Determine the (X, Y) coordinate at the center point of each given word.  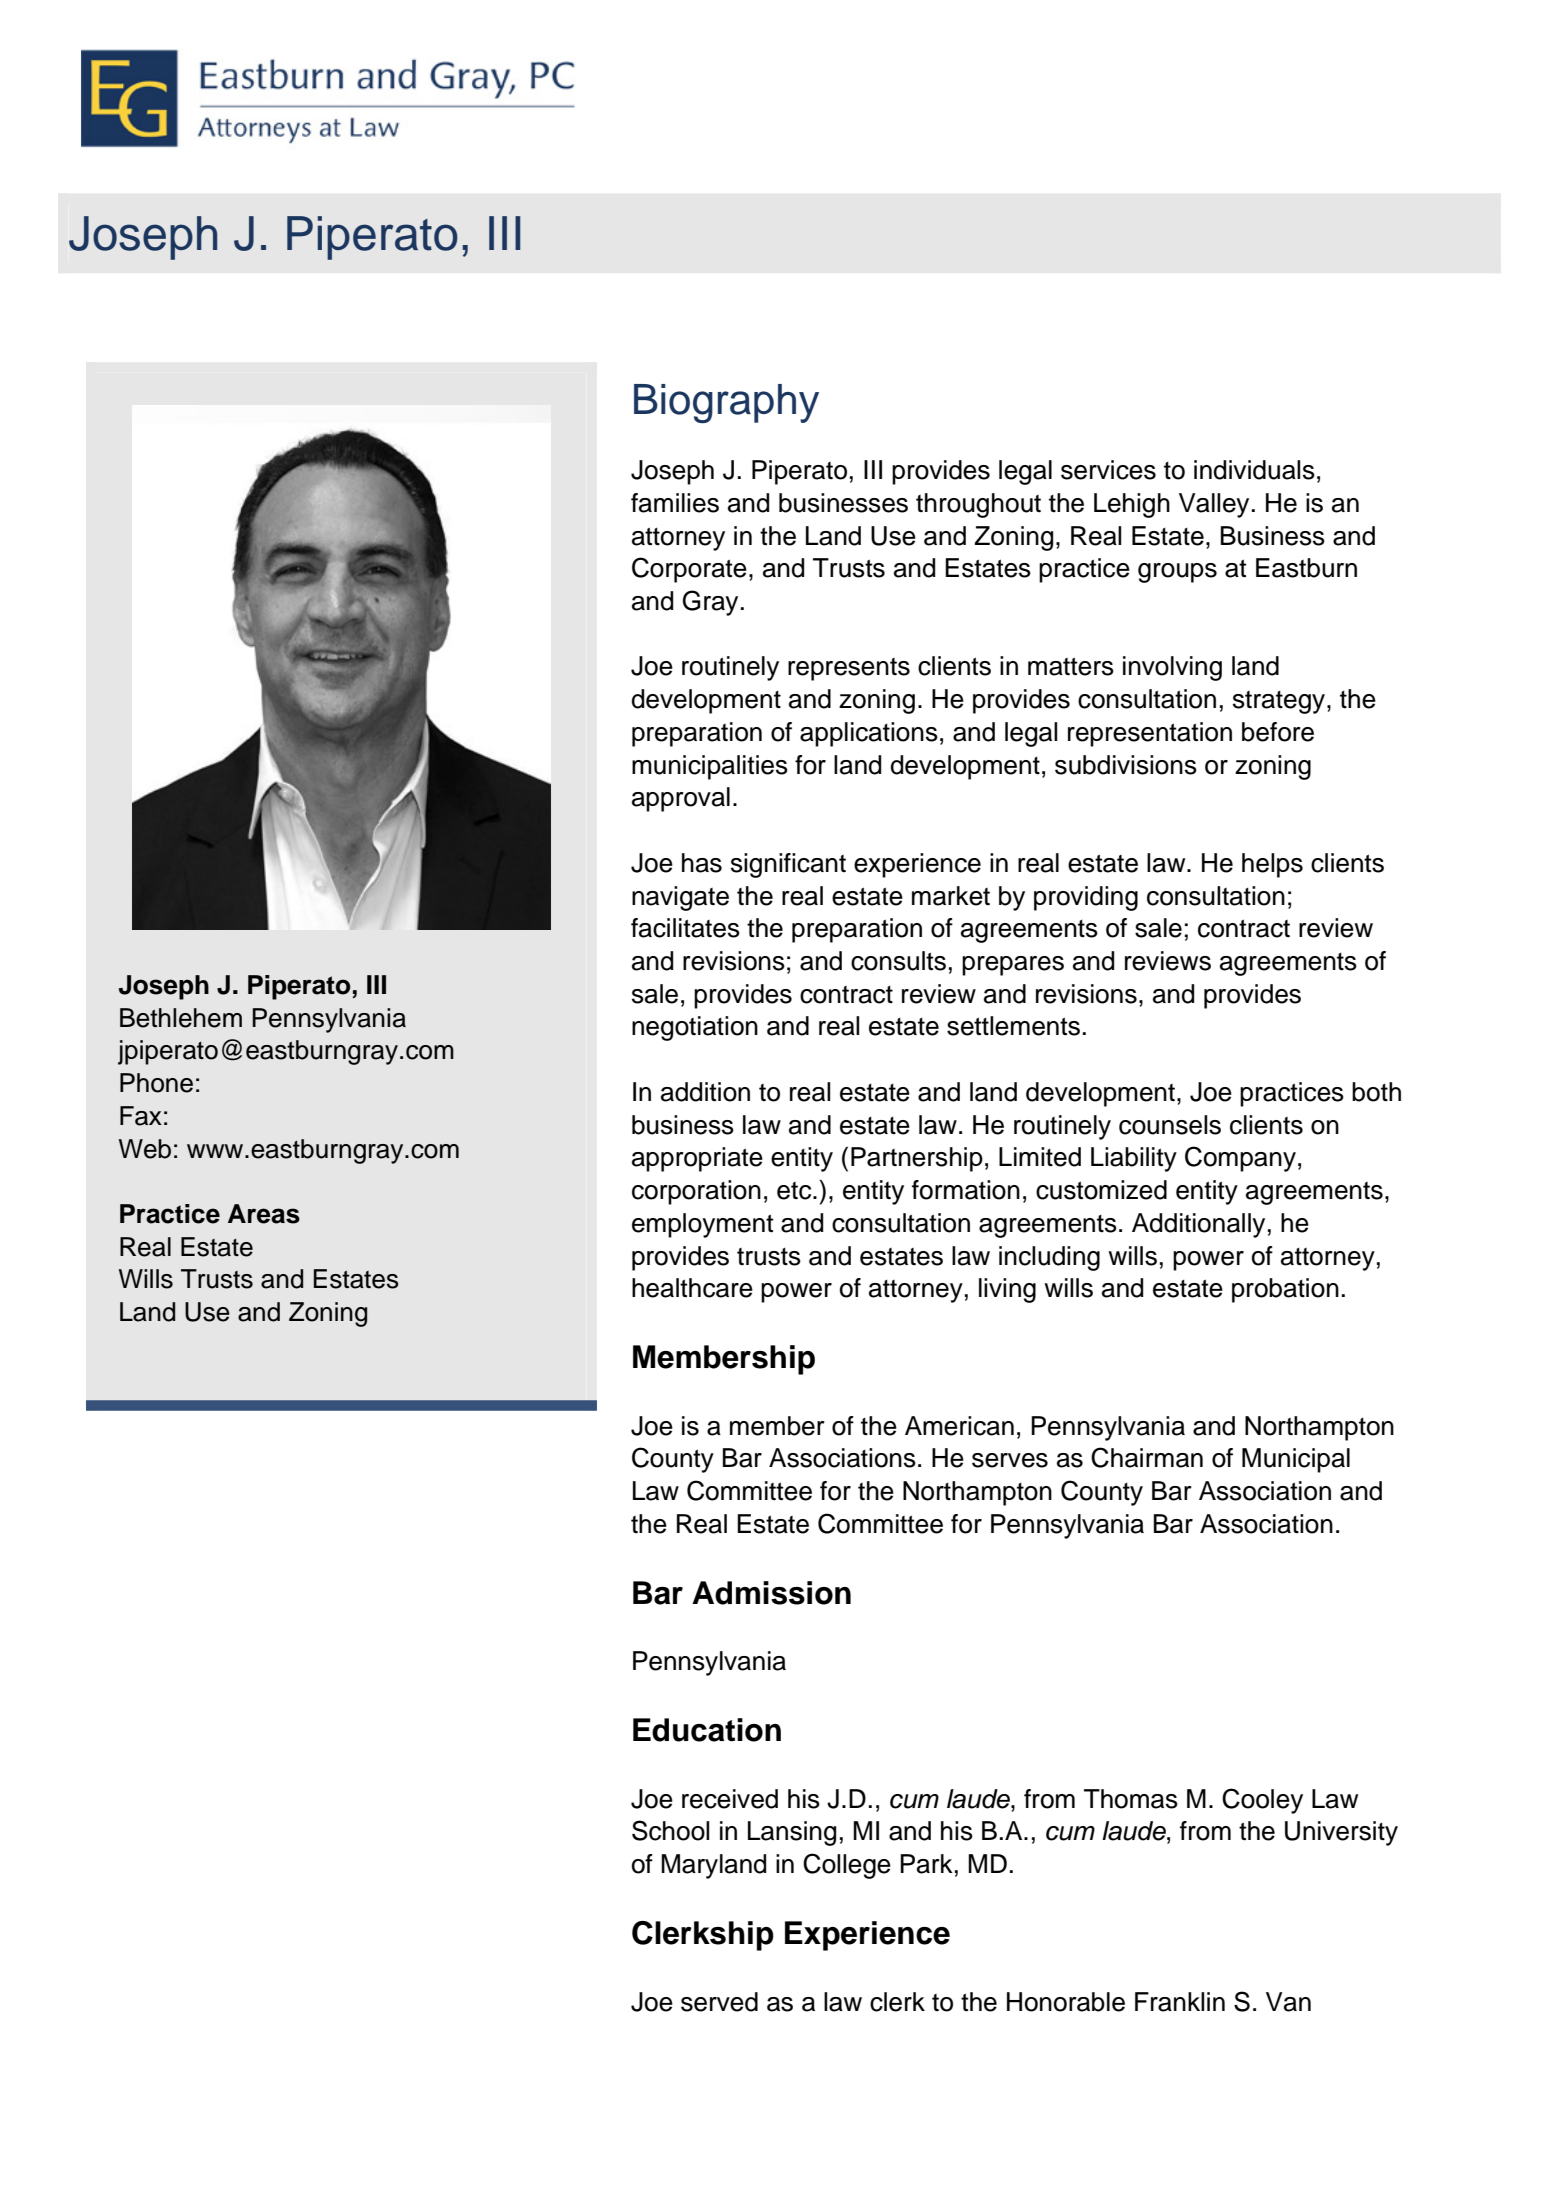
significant (788, 865)
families (675, 503)
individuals (1254, 470)
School (670, 1830)
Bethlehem (181, 1018)
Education (707, 1730)
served (719, 2002)
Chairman (1147, 1457)
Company (1240, 1159)
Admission (771, 1593)
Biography (726, 403)
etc (795, 1191)
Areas (264, 1214)
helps (1272, 865)
